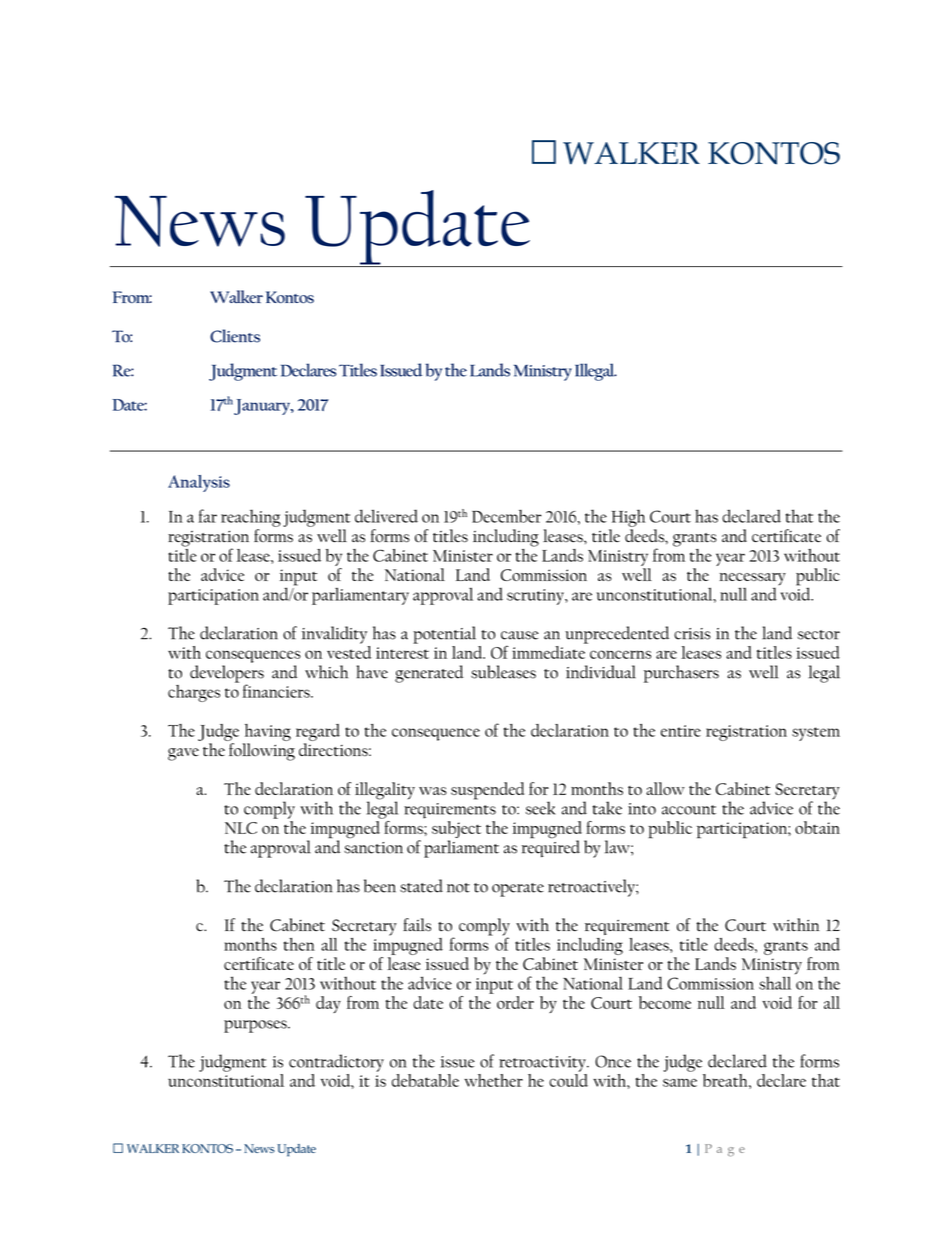 Image resolution: width=952 pixels, height=1233 pixels. I want to click on whether, so click(493, 1080).
